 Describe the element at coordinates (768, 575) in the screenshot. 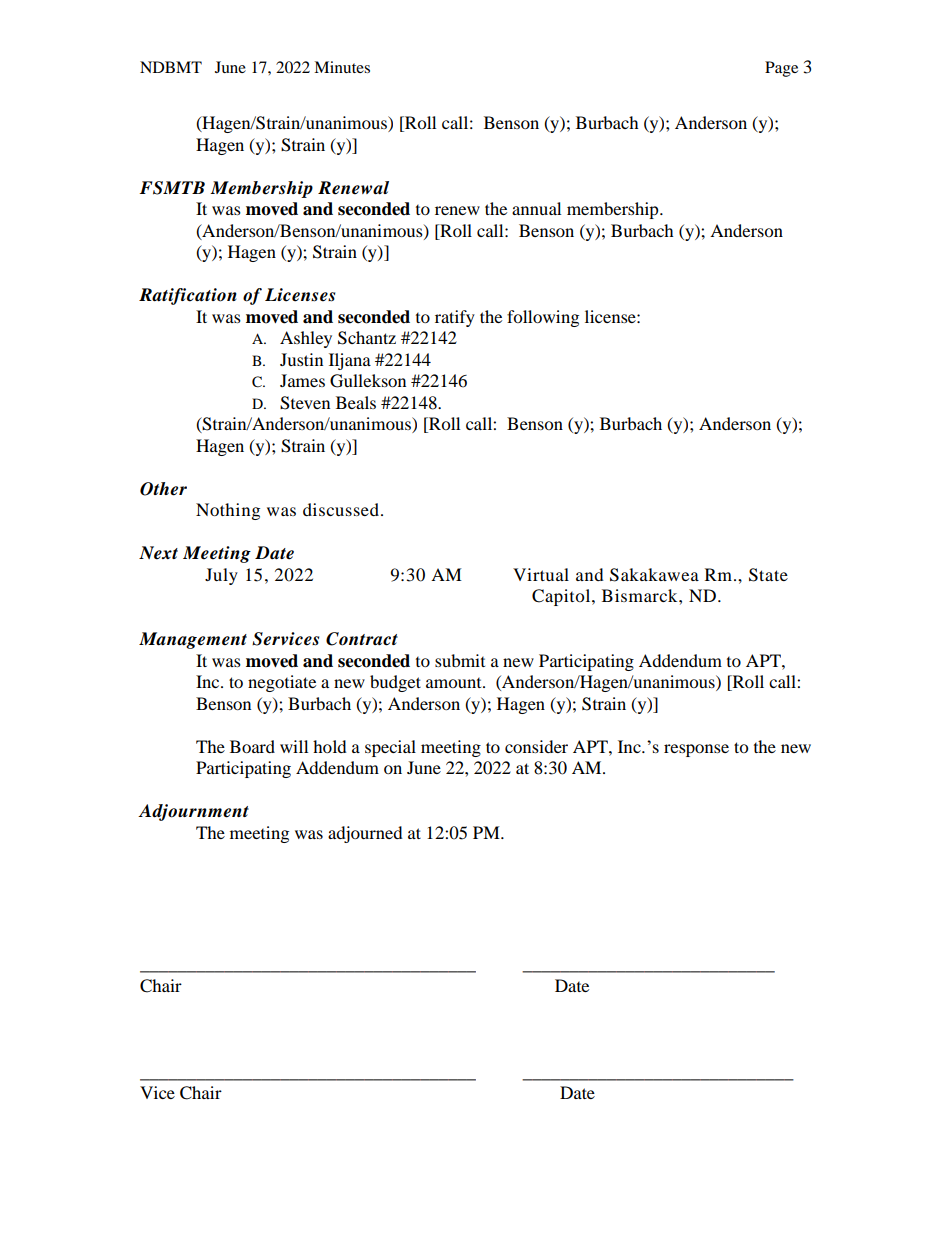

I see `State` at that location.
